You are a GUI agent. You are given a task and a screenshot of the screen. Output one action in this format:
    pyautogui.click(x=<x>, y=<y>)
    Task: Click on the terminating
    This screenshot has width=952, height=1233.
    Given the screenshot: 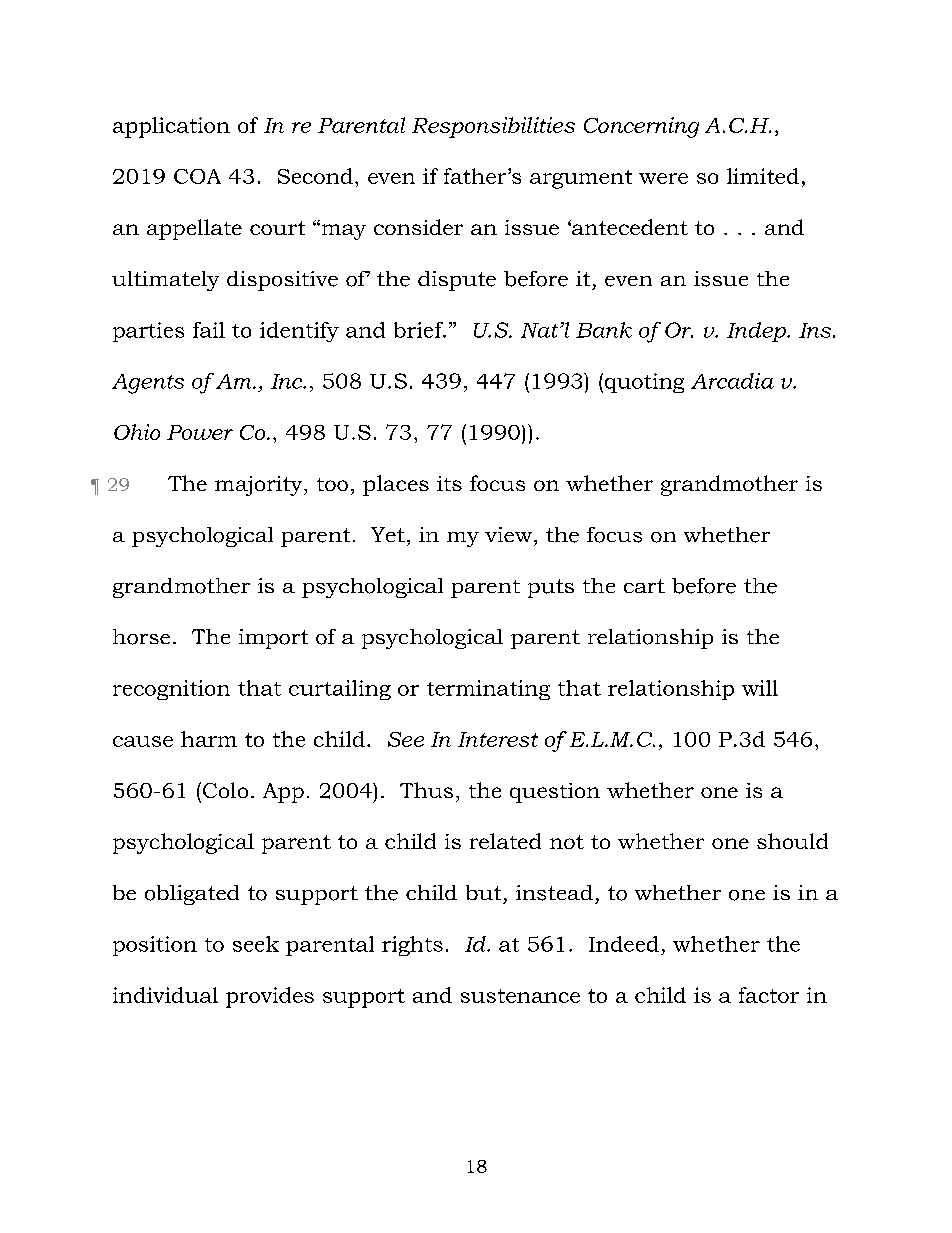 What is the action you would take?
    pyautogui.click(x=488, y=690)
